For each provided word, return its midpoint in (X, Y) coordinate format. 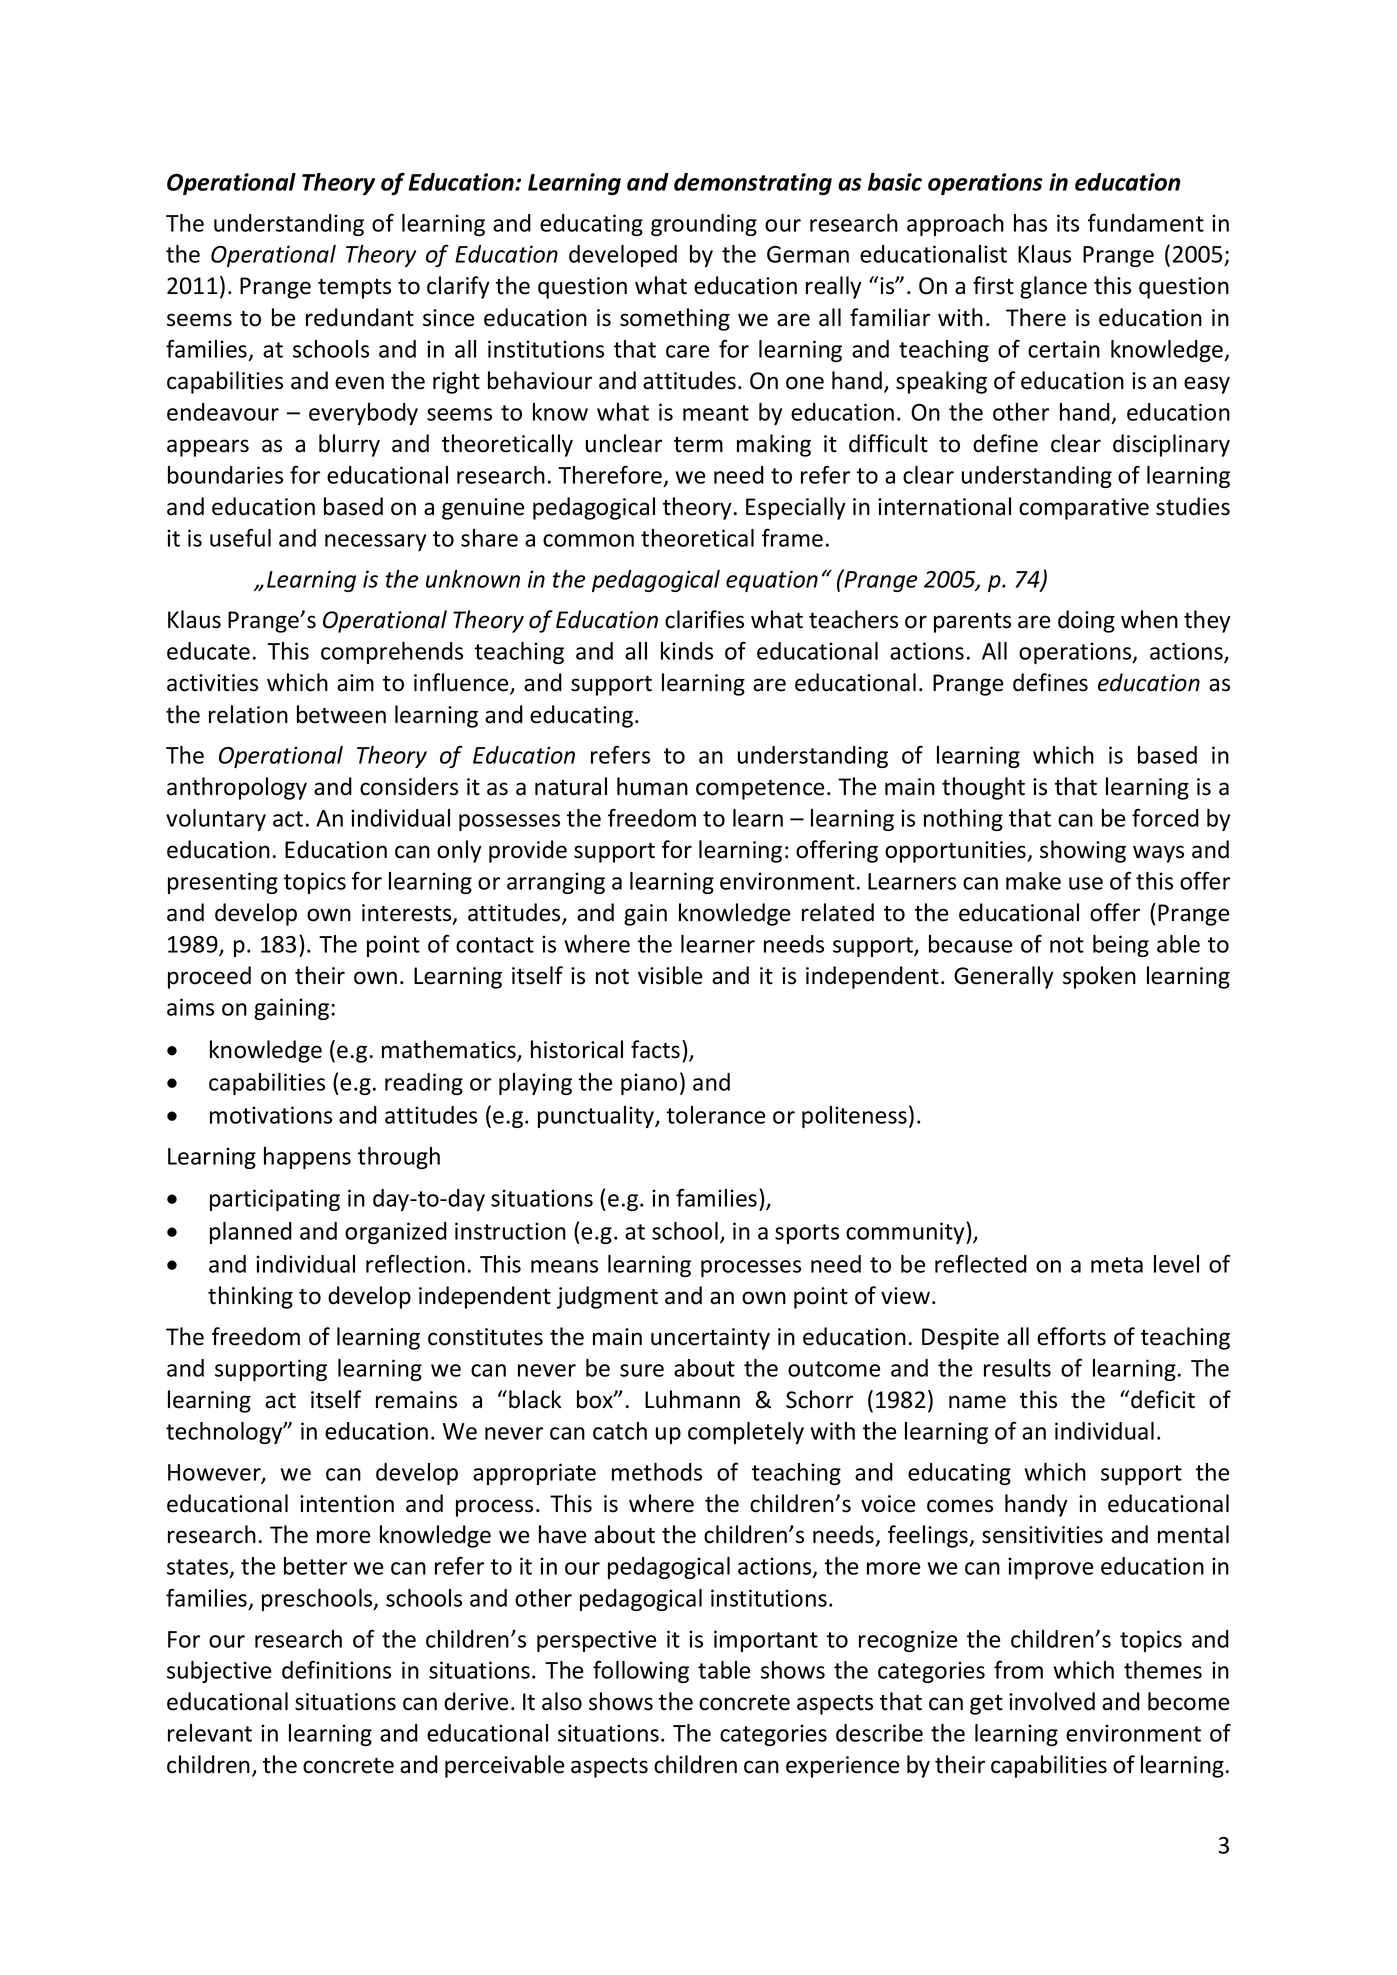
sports (807, 1234)
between (341, 714)
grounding (704, 225)
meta (1117, 1265)
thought (983, 788)
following (641, 1672)
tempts (354, 289)
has (1030, 223)
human (652, 786)
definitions (336, 1670)
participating (275, 1200)
